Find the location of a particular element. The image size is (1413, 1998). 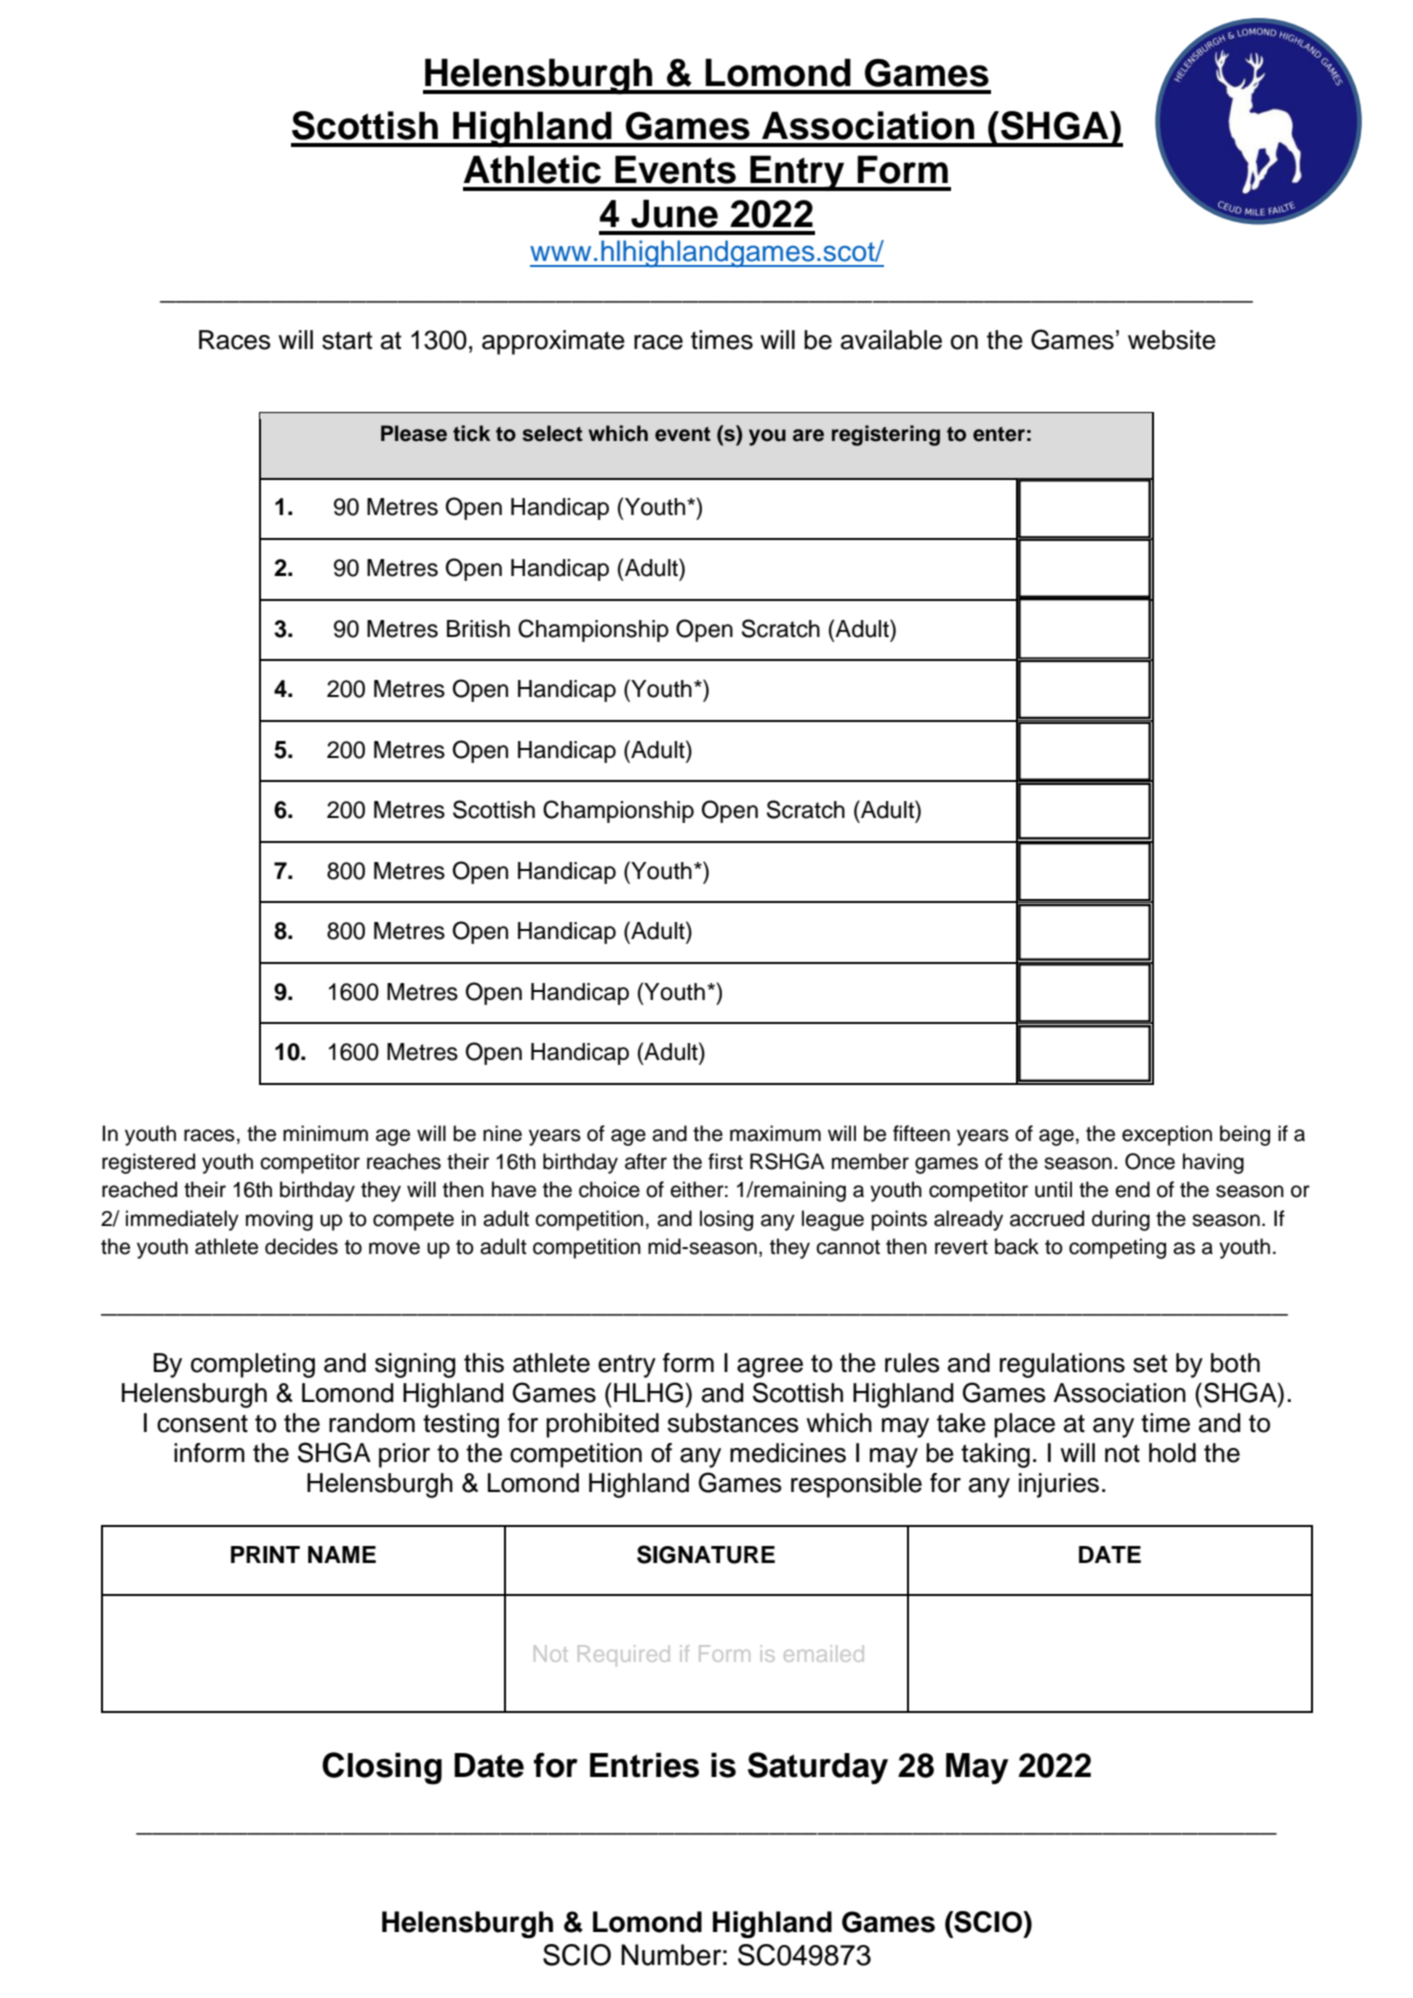

June is located at coordinates (674, 213).
